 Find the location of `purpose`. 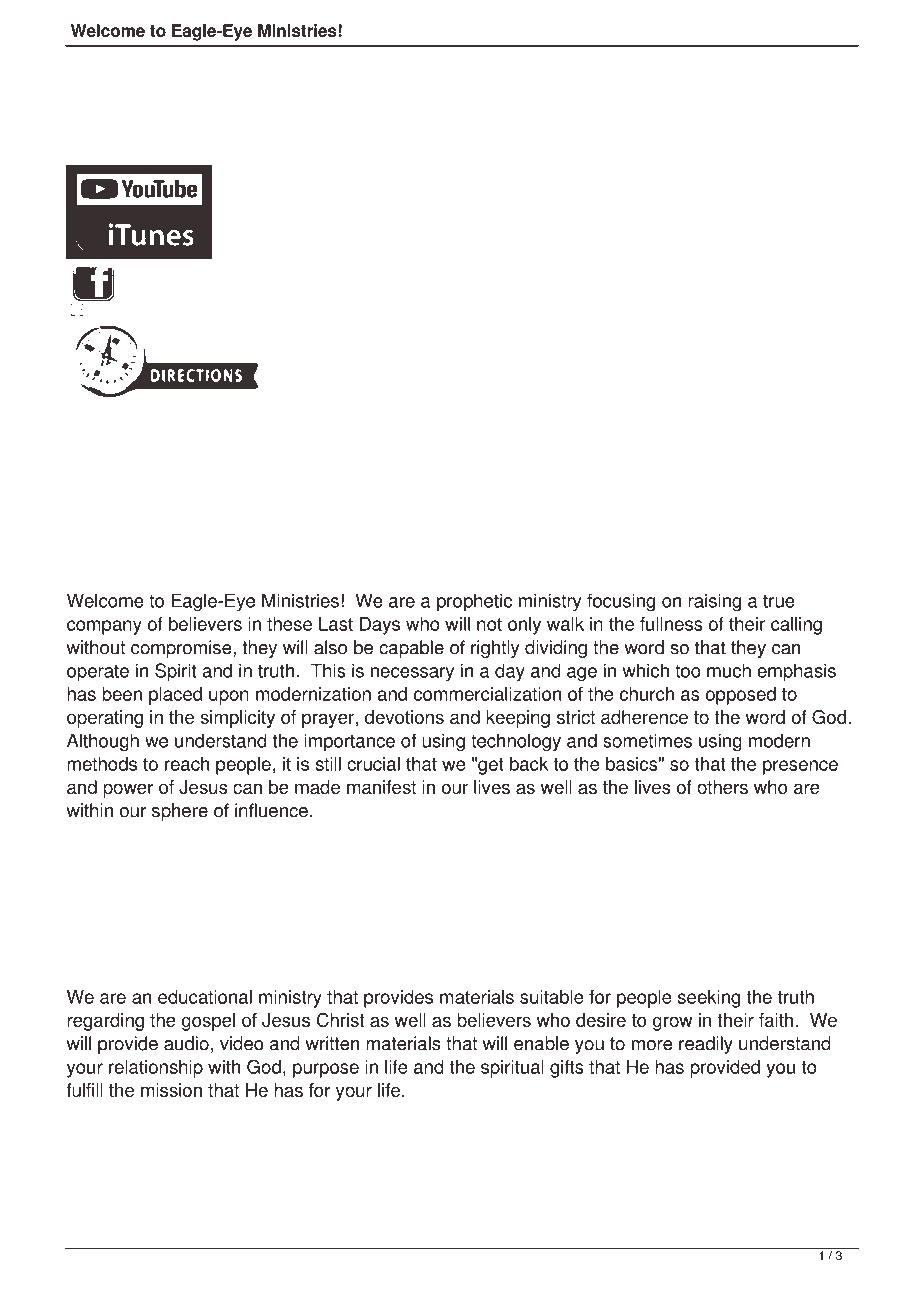

purpose is located at coordinates (326, 1070).
